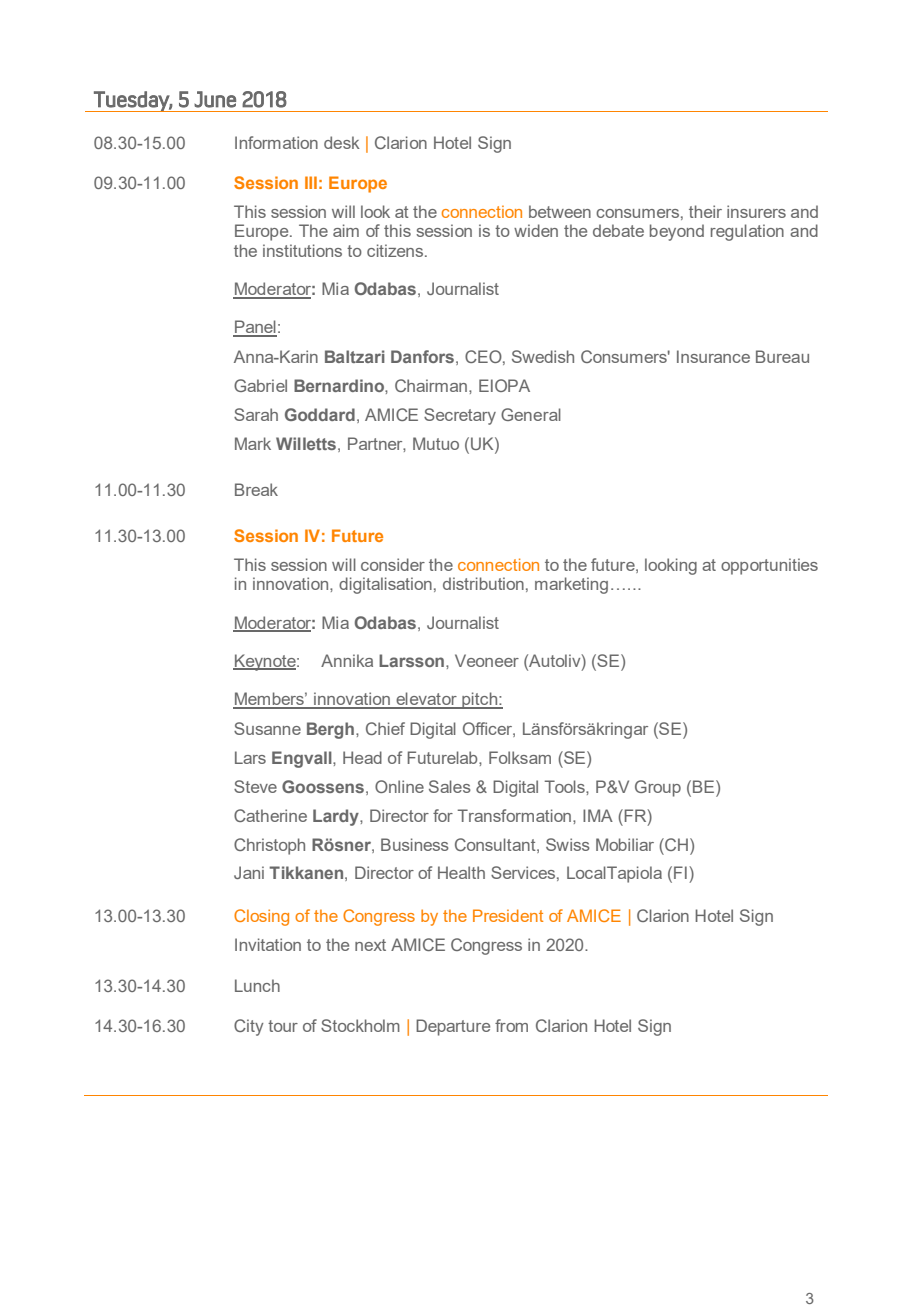 This screenshot has height=1308, width=924. Describe the element at coordinates (705, 211) in the screenshot. I see `their` at that location.
